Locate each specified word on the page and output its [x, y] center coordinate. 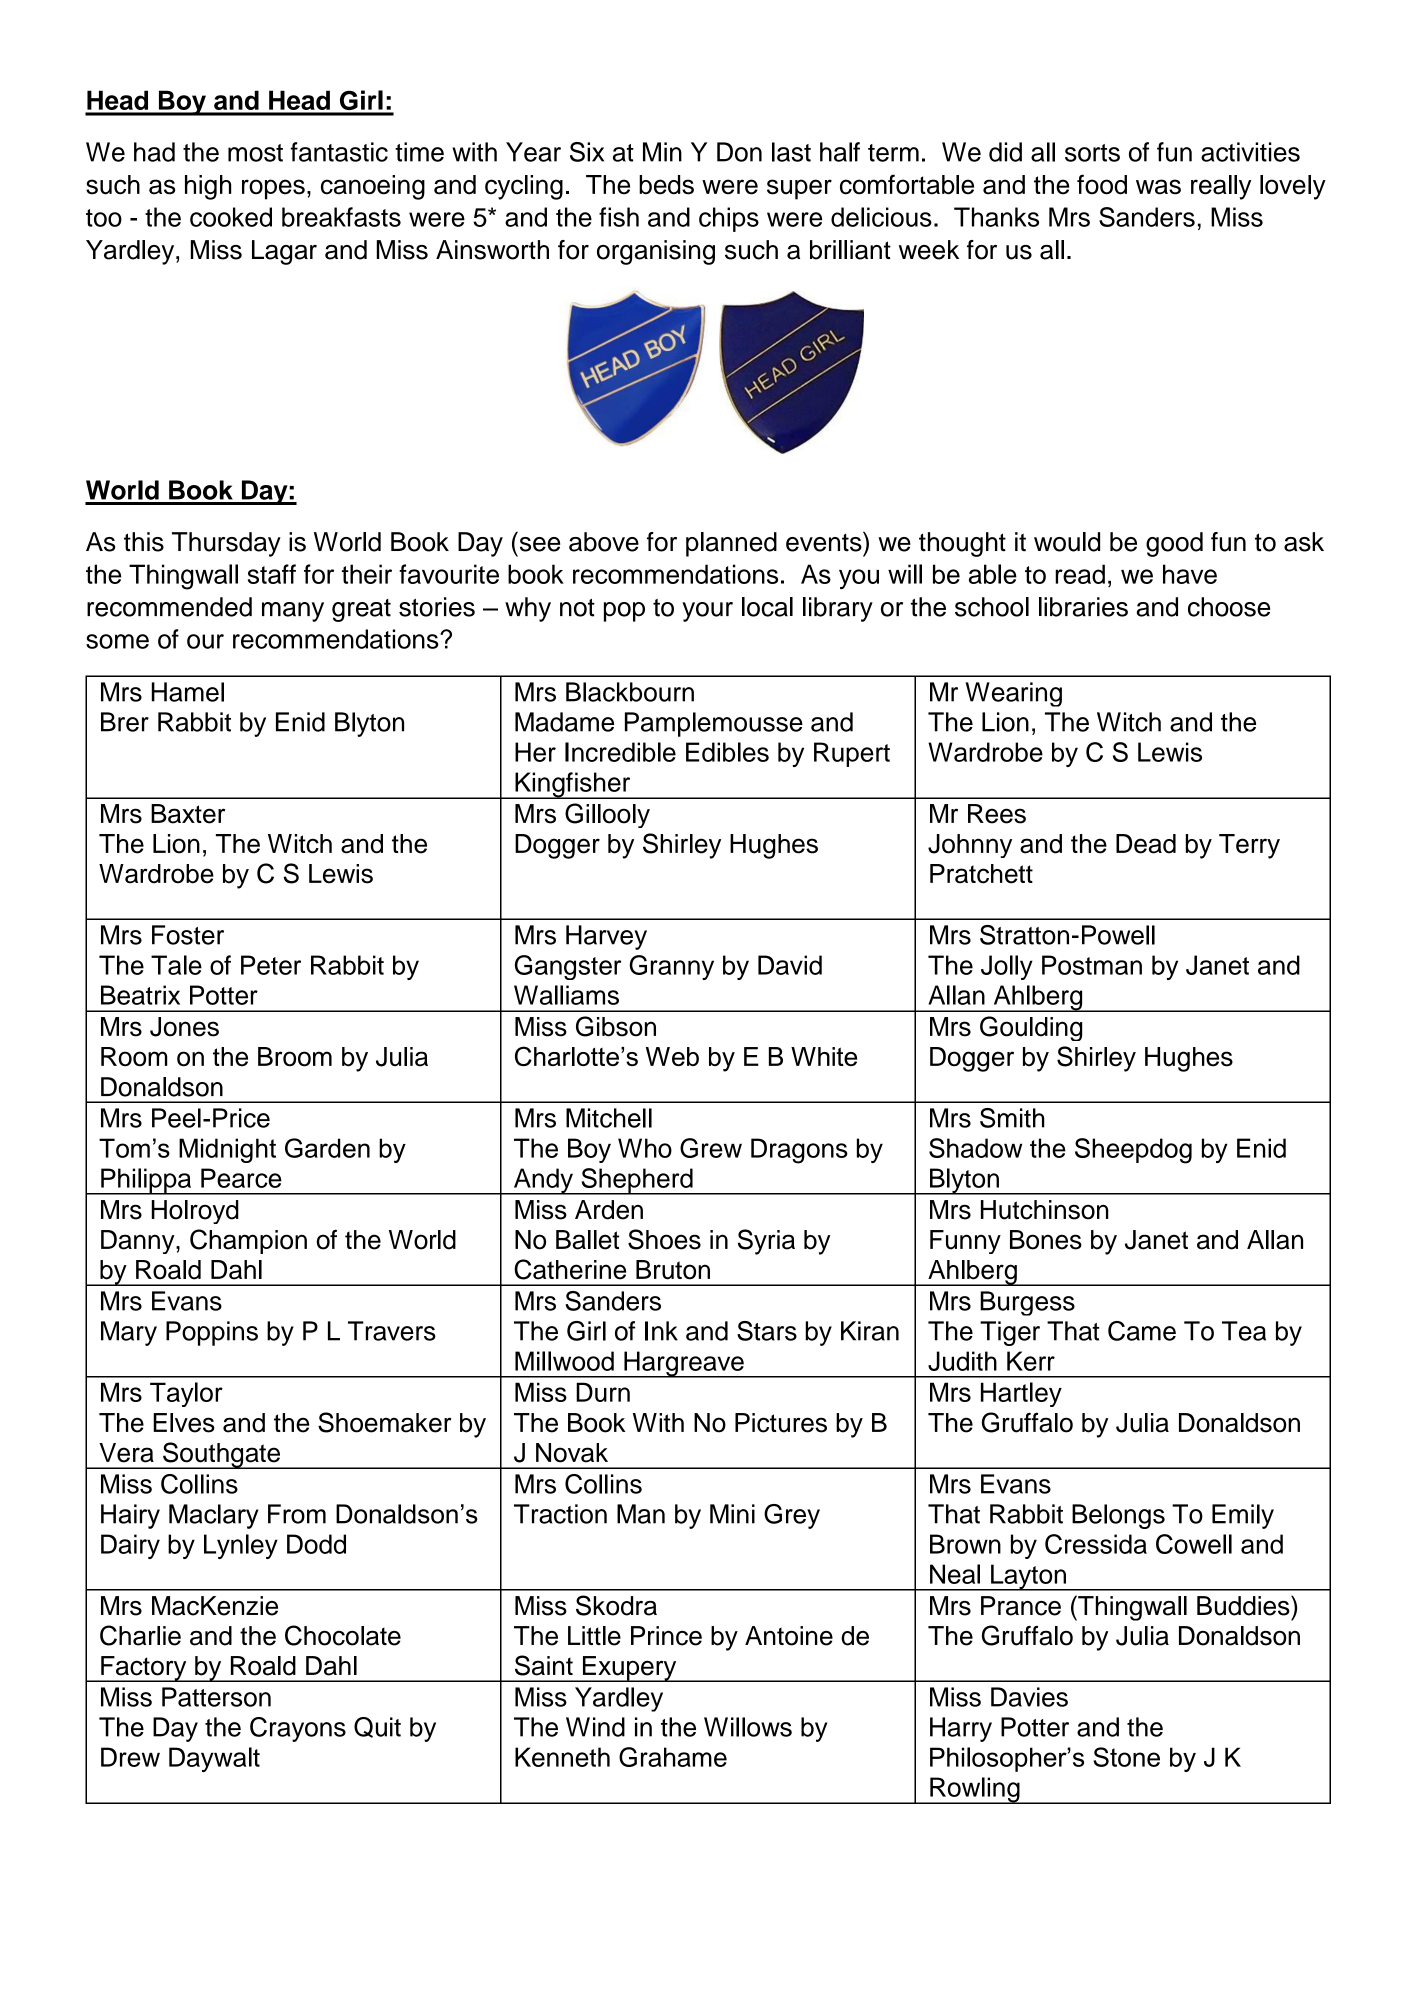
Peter [271, 965]
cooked [231, 217]
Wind [595, 1727]
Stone [1126, 1757]
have [1190, 574]
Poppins [212, 1333]
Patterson [216, 1697]
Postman [1092, 965]
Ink [661, 1331]
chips [729, 219]
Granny [671, 967]
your [707, 612]
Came [1142, 1331]
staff [272, 574]
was [1158, 187]
